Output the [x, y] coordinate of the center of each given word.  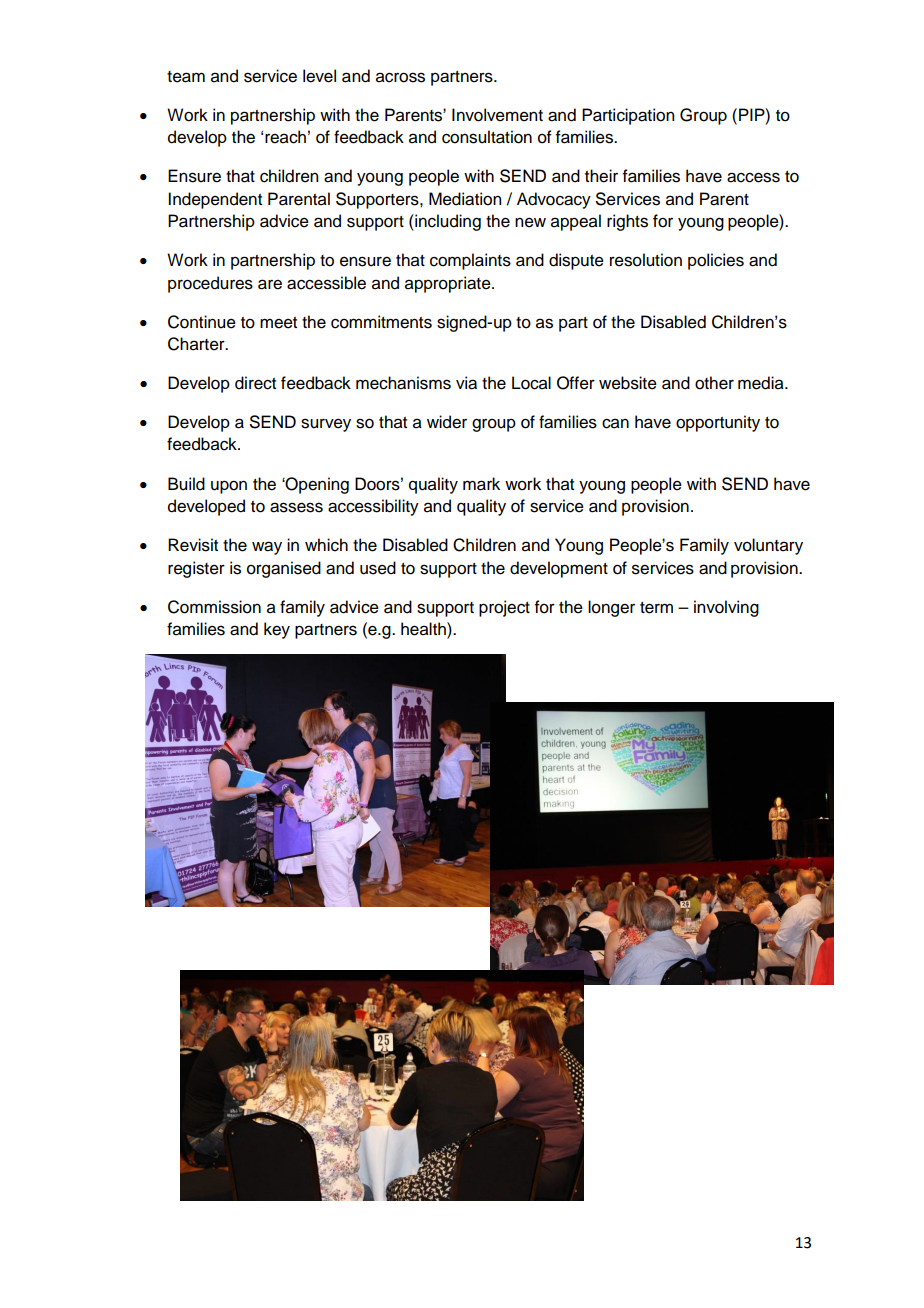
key [277, 630]
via [466, 383]
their [601, 176]
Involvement [497, 115]
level [319, 76]
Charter [197, 344]
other [714, 383]
